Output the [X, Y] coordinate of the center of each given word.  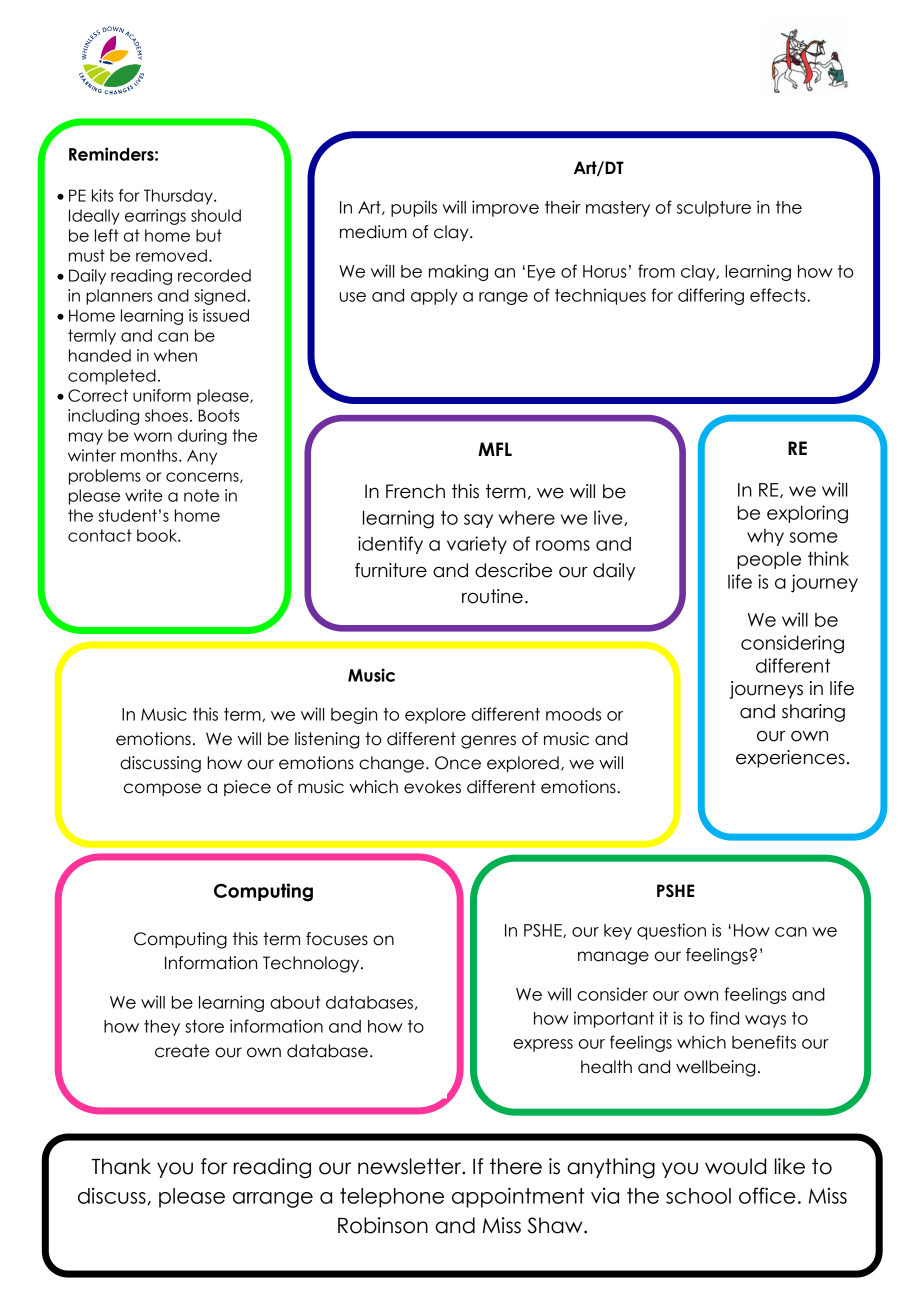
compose [162, 790]
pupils [414, 208]
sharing [813, 713]
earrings [155, 217]
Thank [121, 1166]
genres [488, 742]
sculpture [714, 209]
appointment [518, 1197]
